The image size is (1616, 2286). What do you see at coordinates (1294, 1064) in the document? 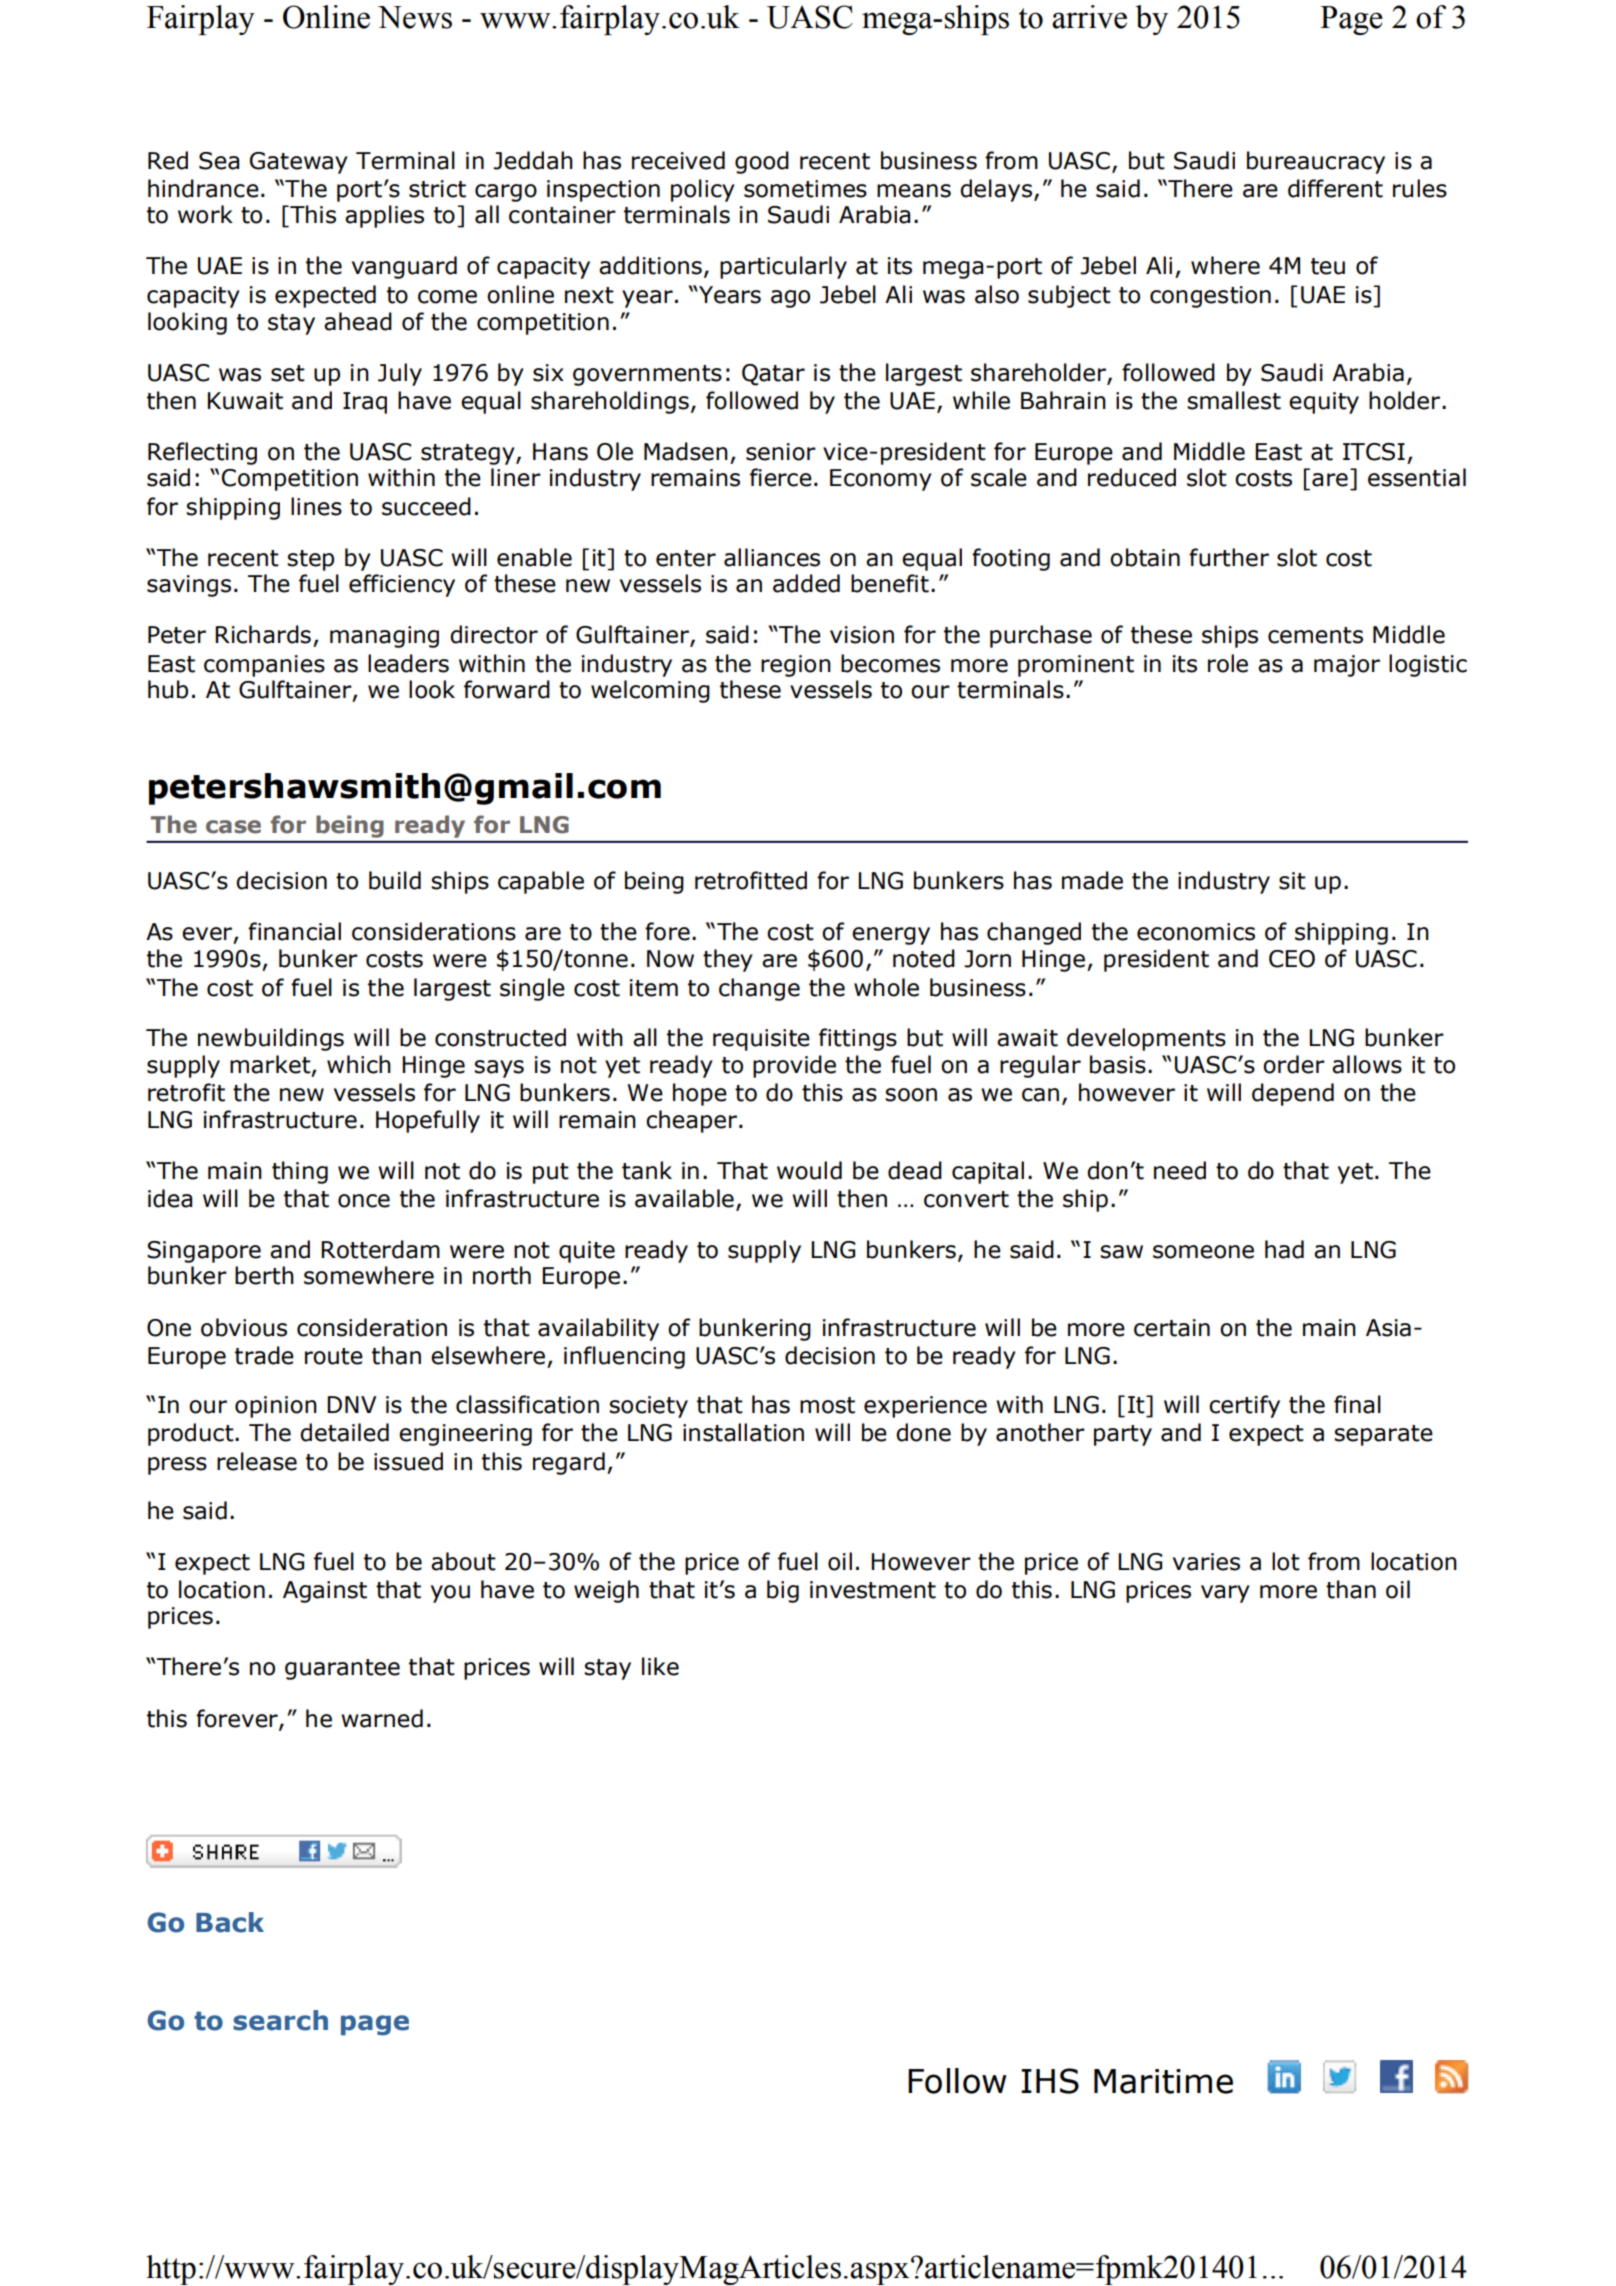
I see `order` at bounding box center [1294, 1064].
